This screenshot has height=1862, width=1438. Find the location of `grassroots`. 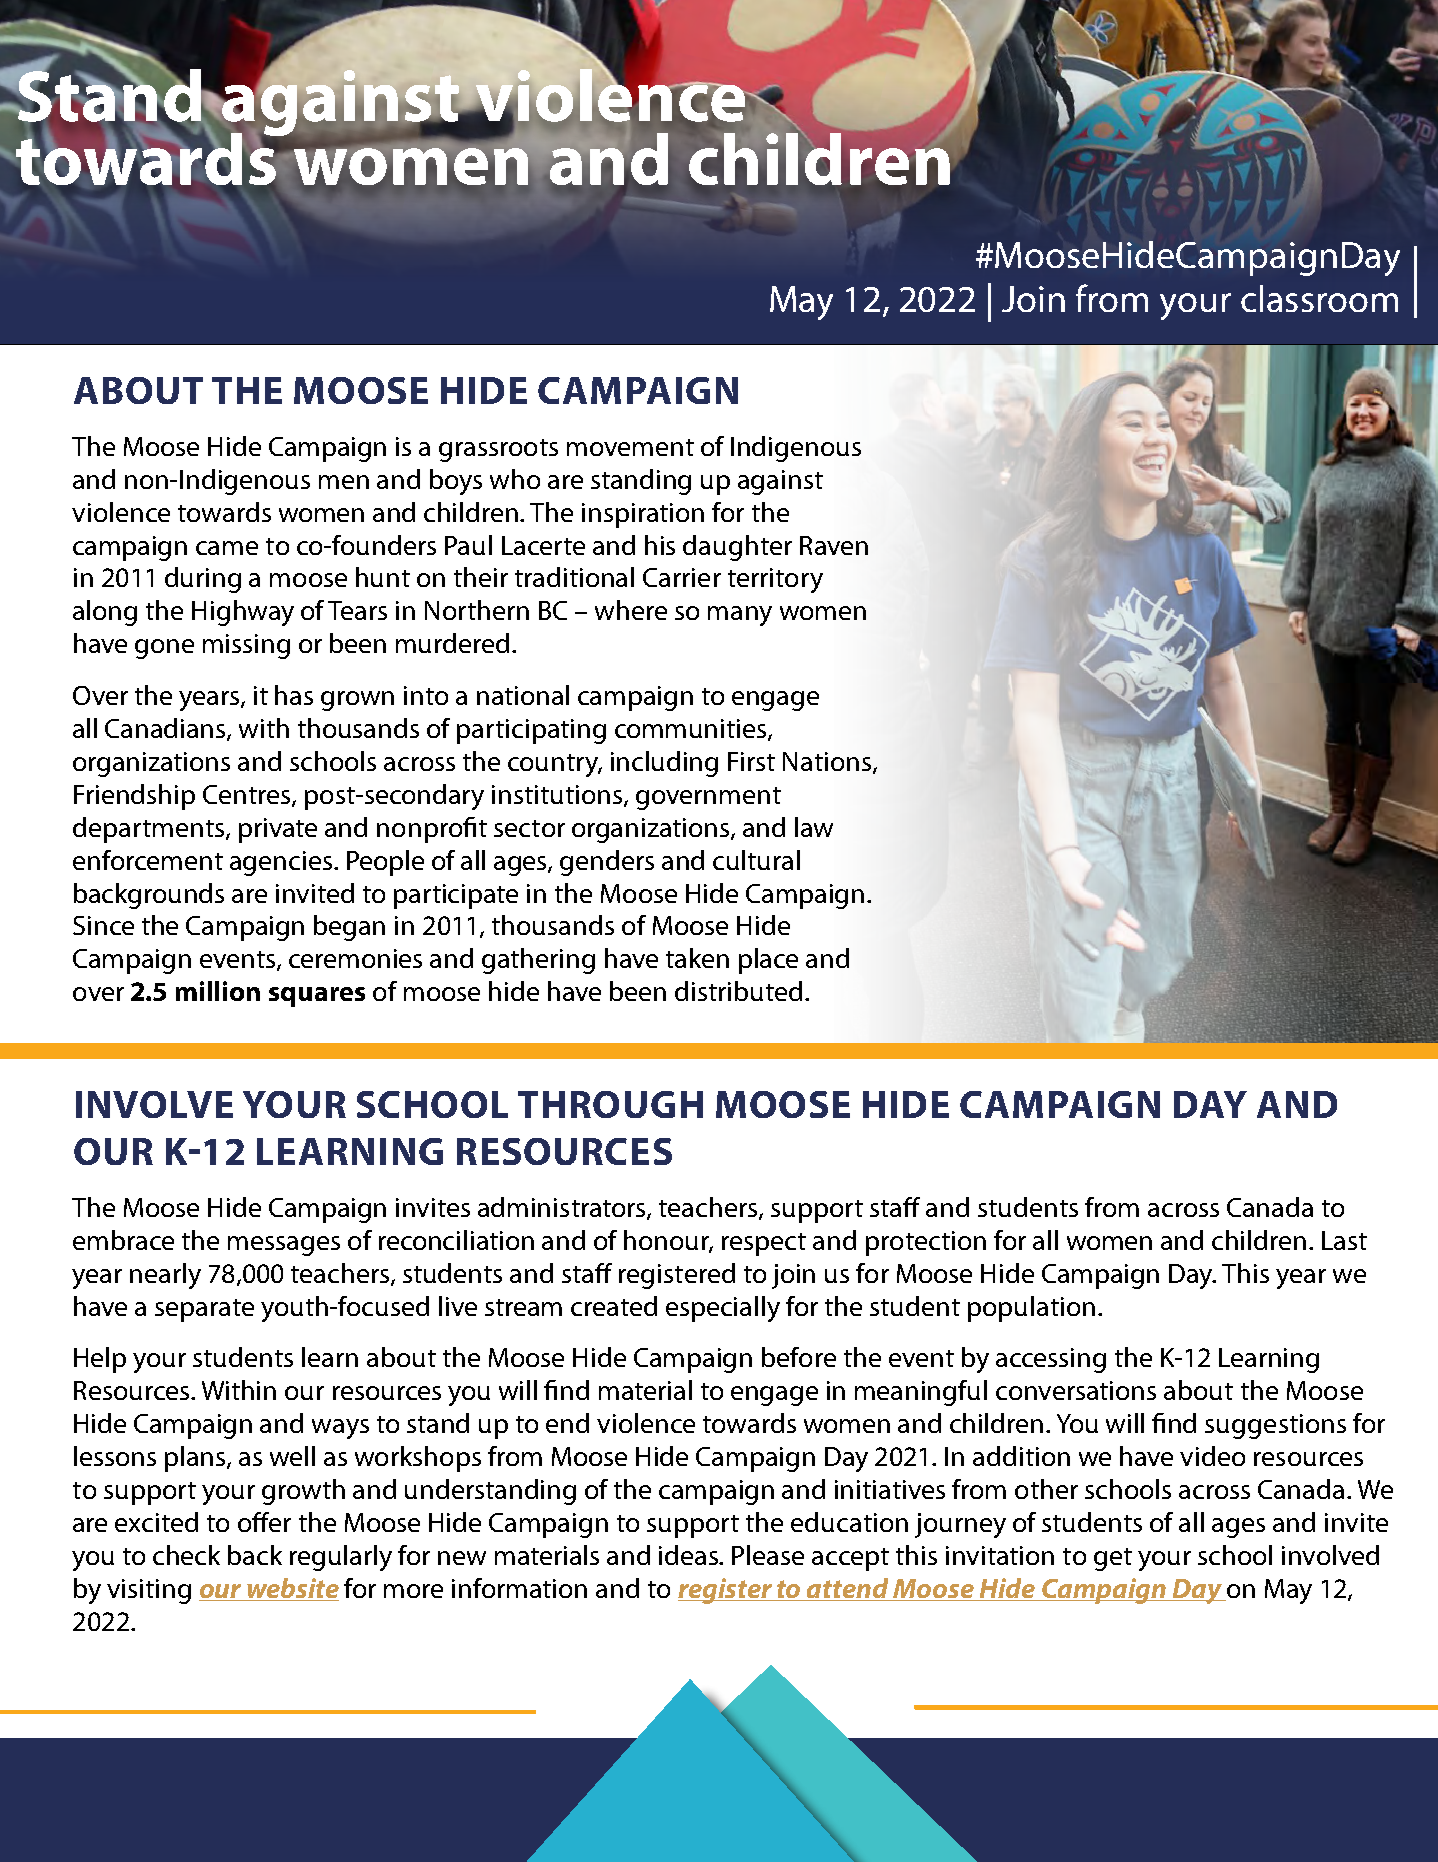

grassroots is located at coordinates (498, 450).
